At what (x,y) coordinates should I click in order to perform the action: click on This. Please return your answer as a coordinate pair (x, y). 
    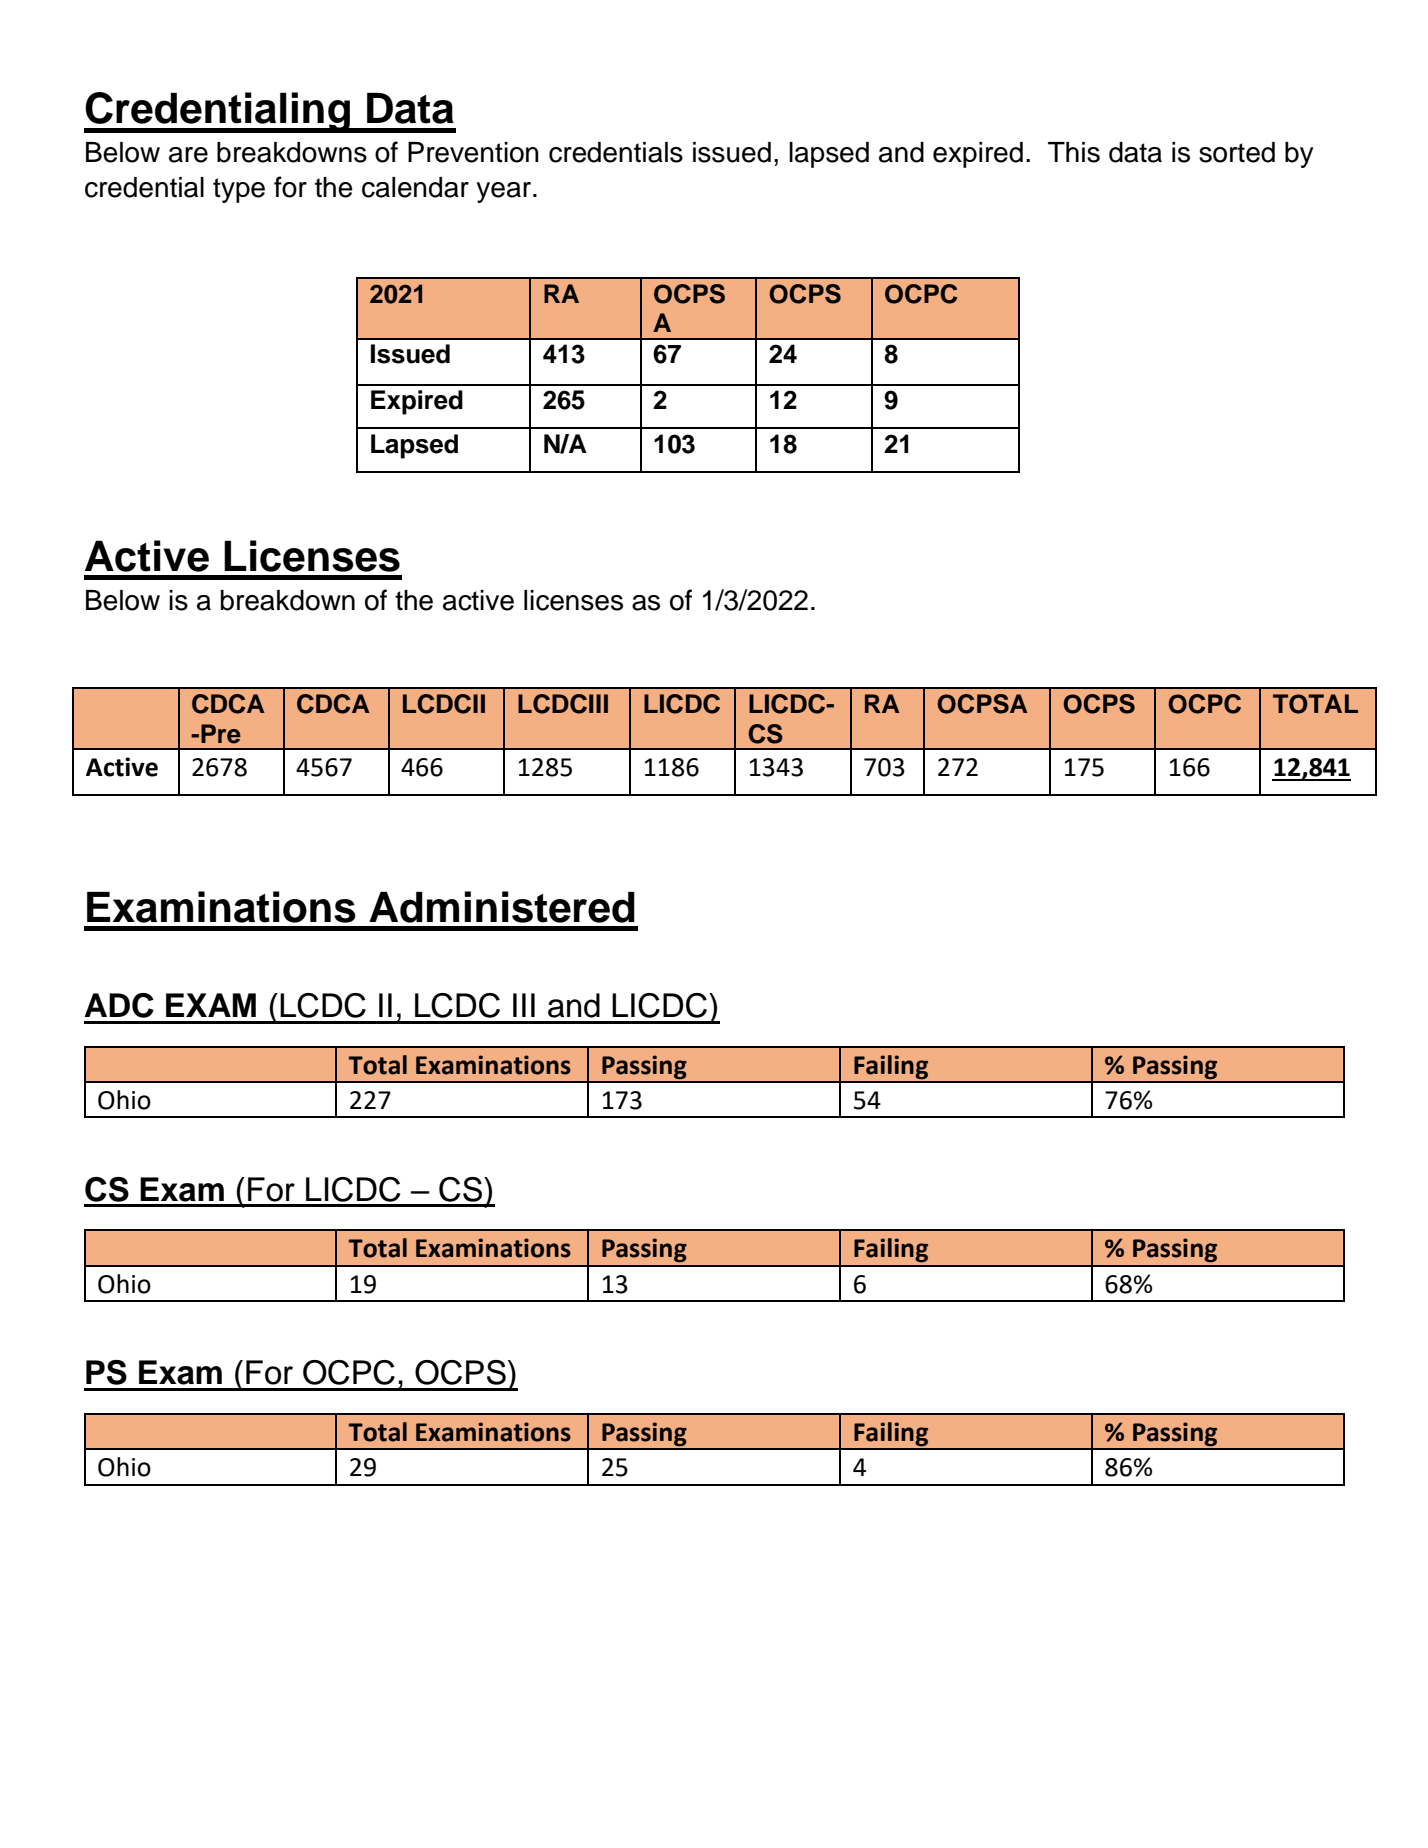
    Looking at the image, I should click on (1074, 152).
